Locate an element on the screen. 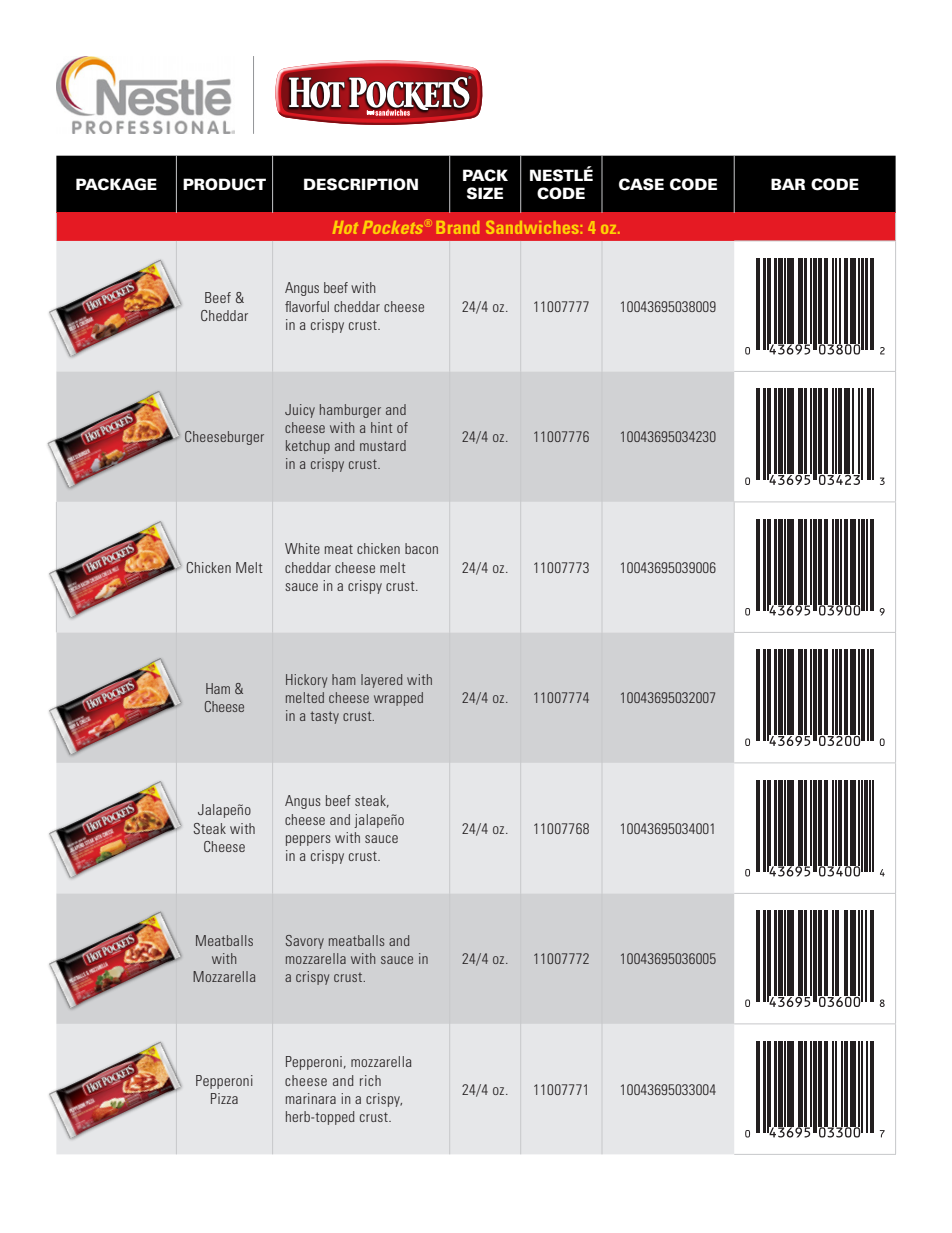 Image resolution: width=952 pixels, height=1233 pixels. BAR is located at coordinates (788, 184).
